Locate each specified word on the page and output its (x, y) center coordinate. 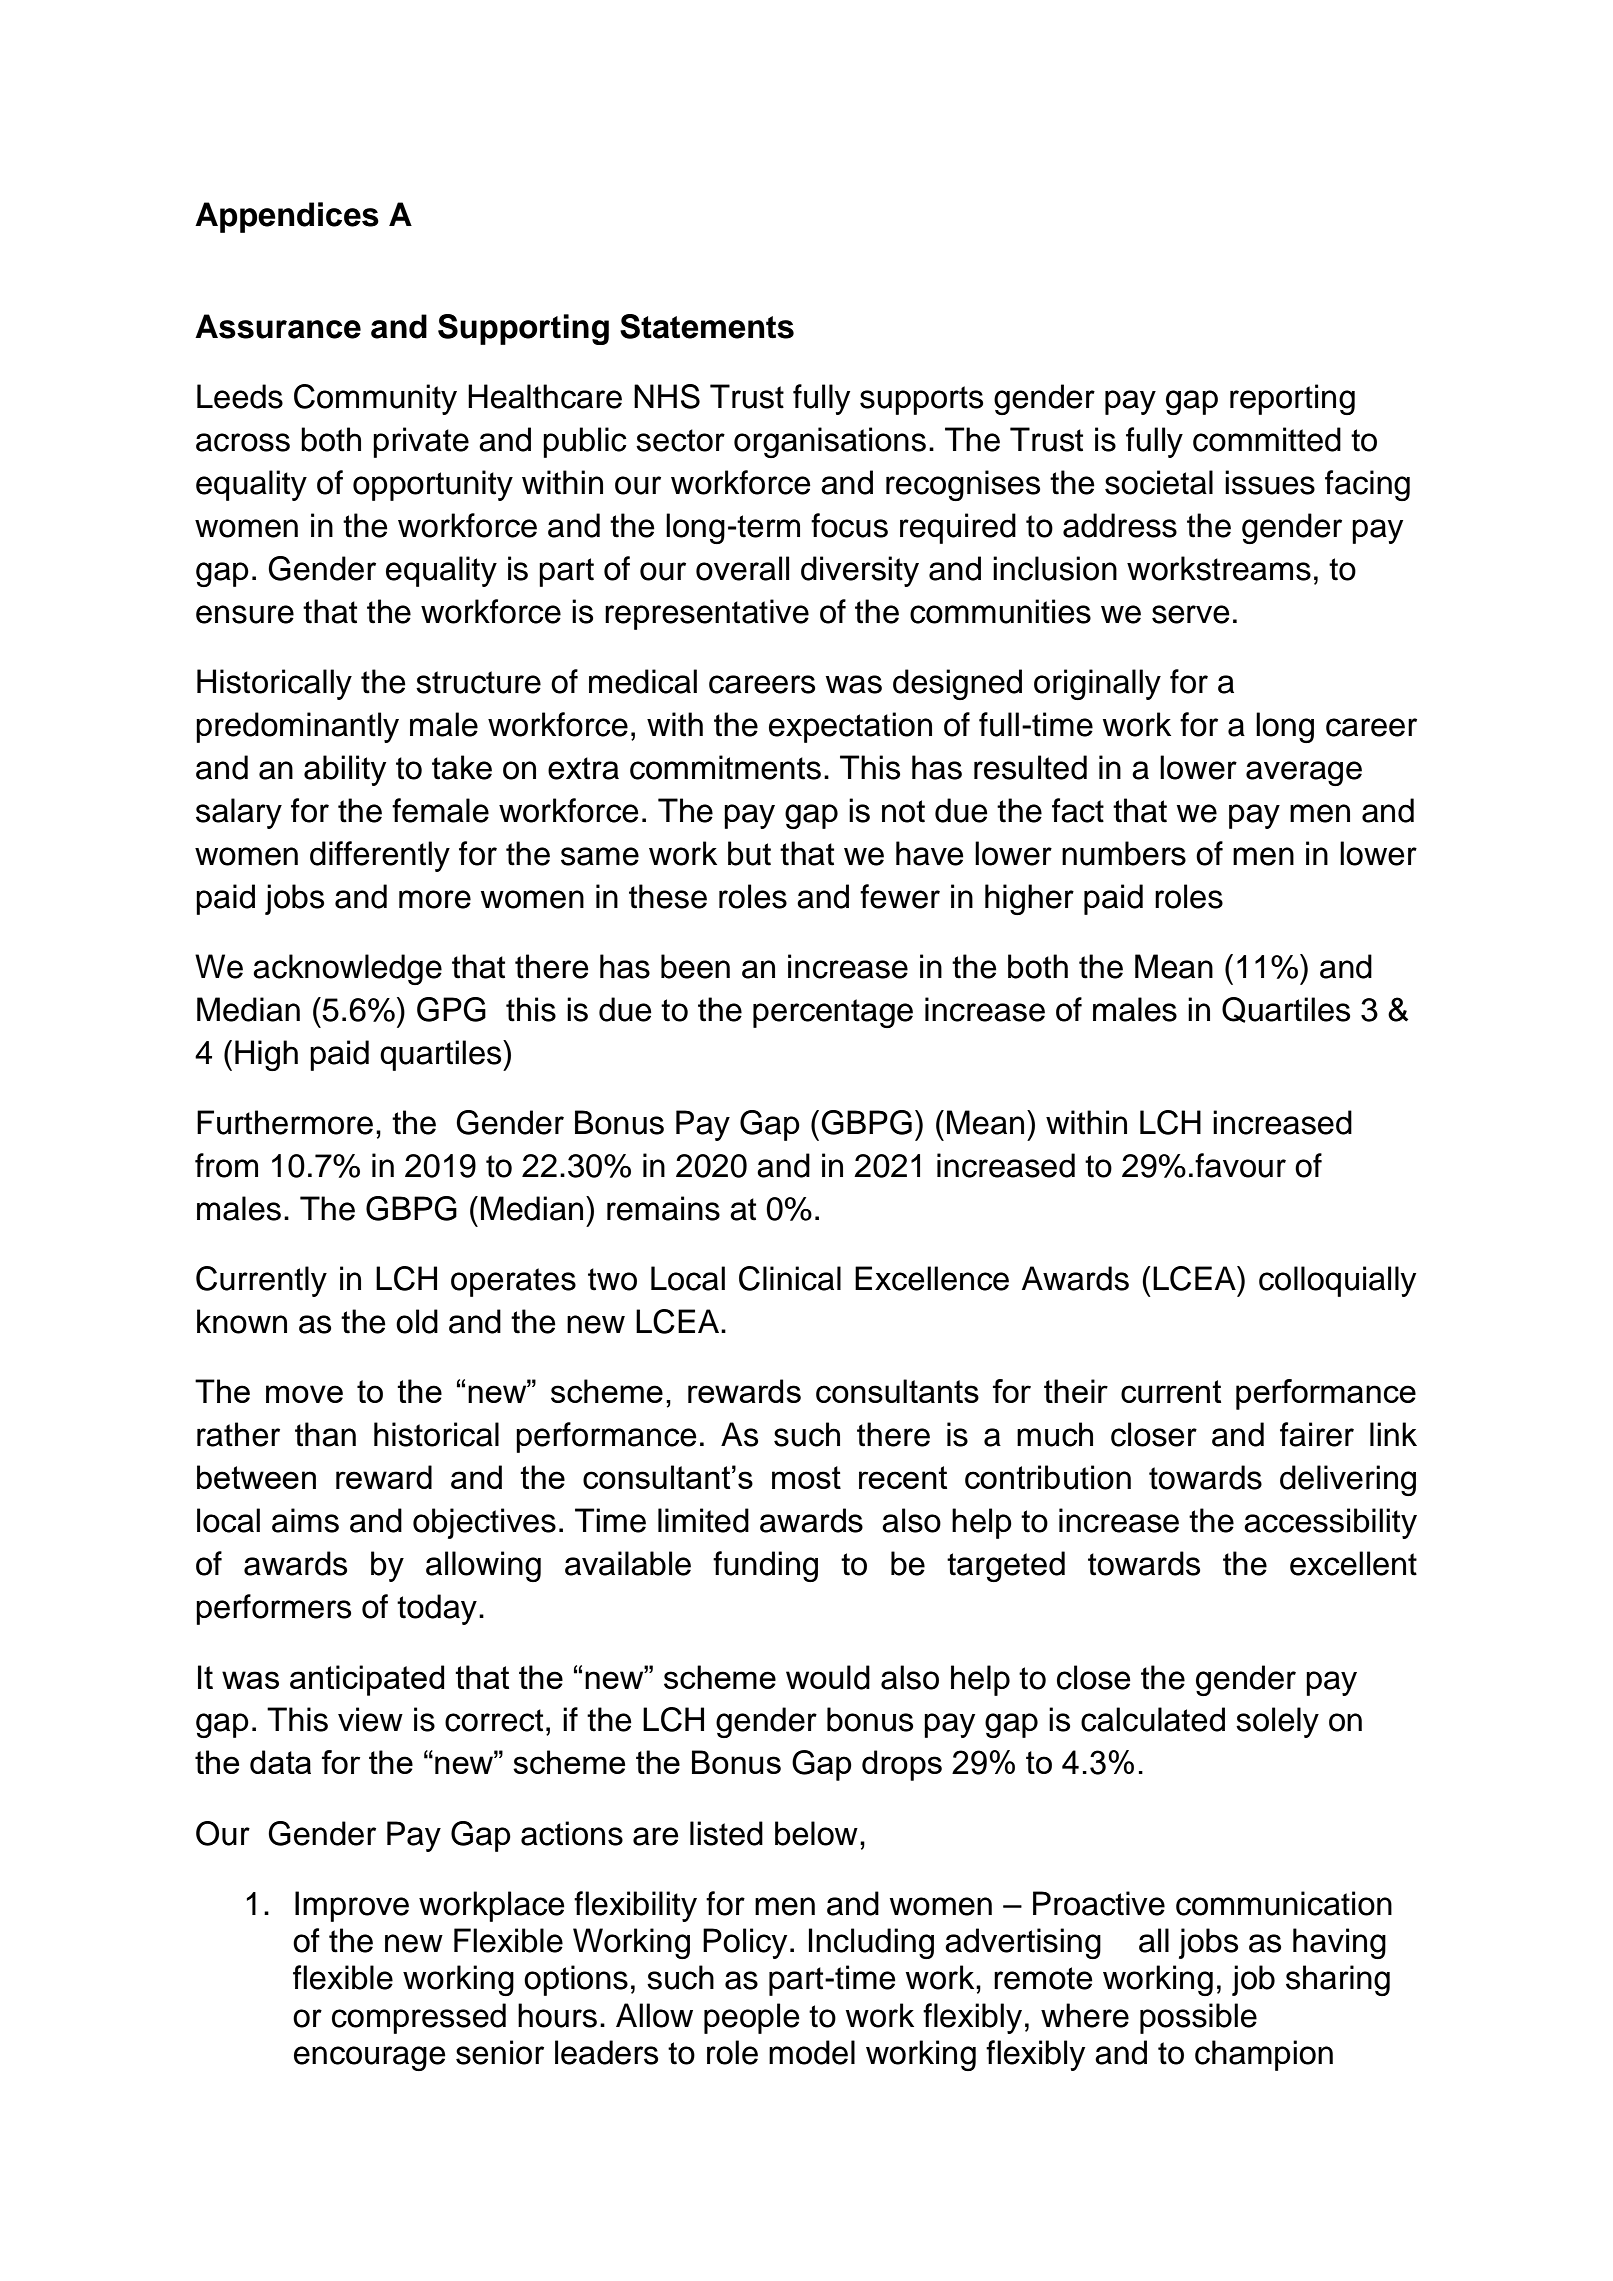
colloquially (1337, 1281)
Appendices (287, 217)
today (437, 1609)
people (752, 2018)
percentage (833, 1013)
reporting (1292, 399)
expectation (850, 727)
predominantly (297, 727)
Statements (707, 326)
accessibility (1330, 1523)
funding (765, 1566)
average (1304, 773)
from (226, 1165)
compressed (419, 2018)
